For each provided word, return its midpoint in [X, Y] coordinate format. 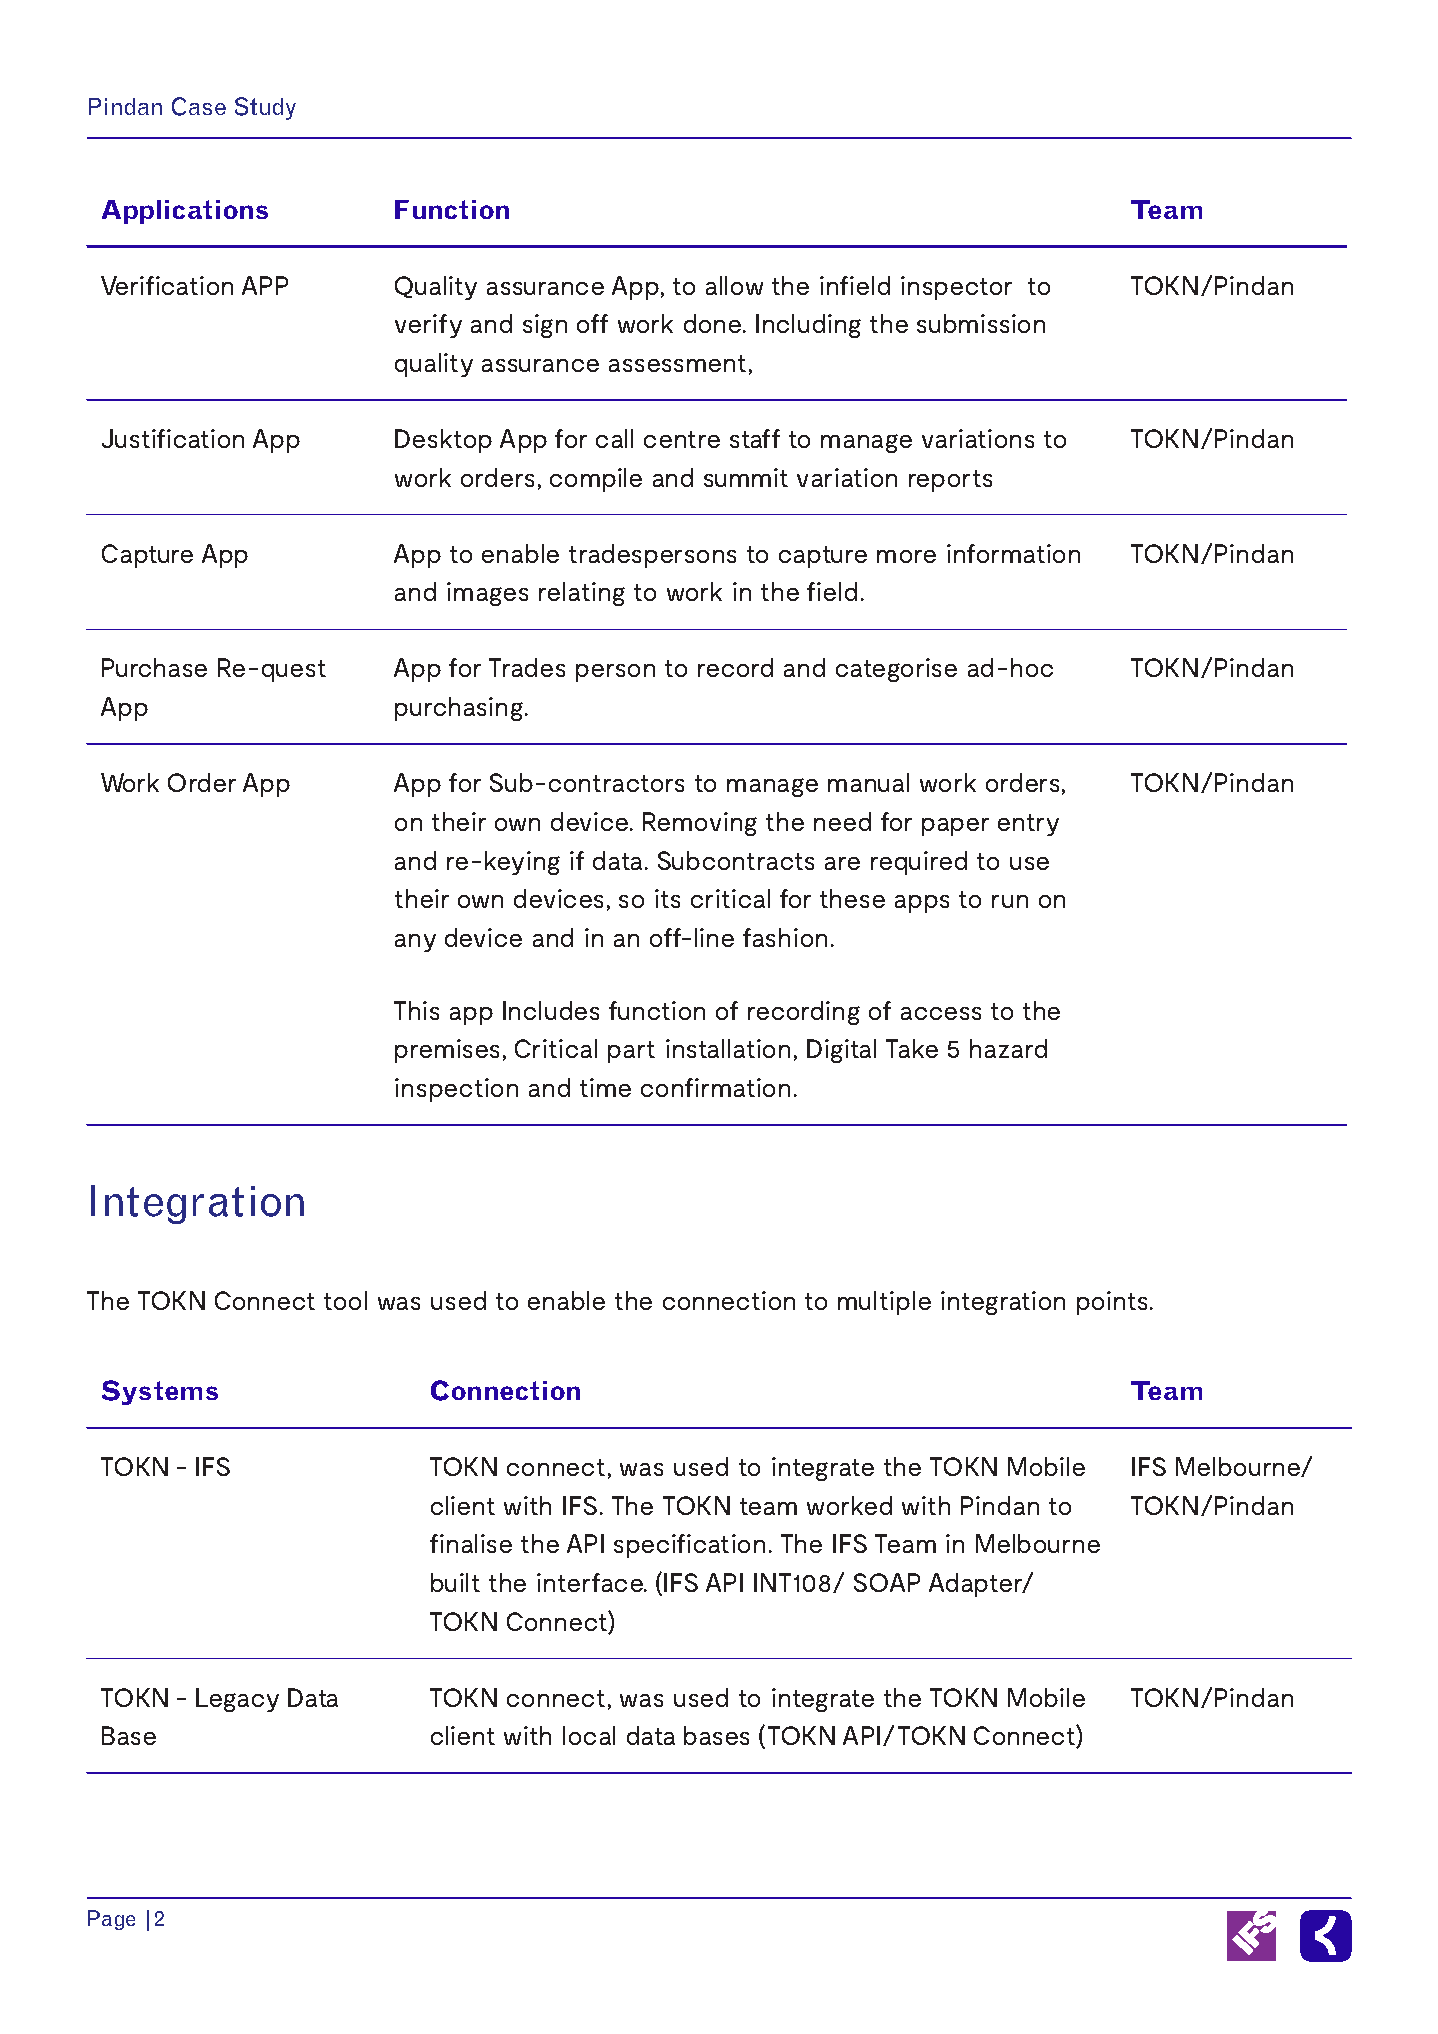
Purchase [154, 667]
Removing [700, 824]
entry [1028, 825]
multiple [884, 1303]
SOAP [887, 1582]
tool [345, 1300]
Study [265, 108]
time [605, 1087]
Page [111, 1920]
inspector [956, 288]
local [589, 1735]
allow [734, 285]
